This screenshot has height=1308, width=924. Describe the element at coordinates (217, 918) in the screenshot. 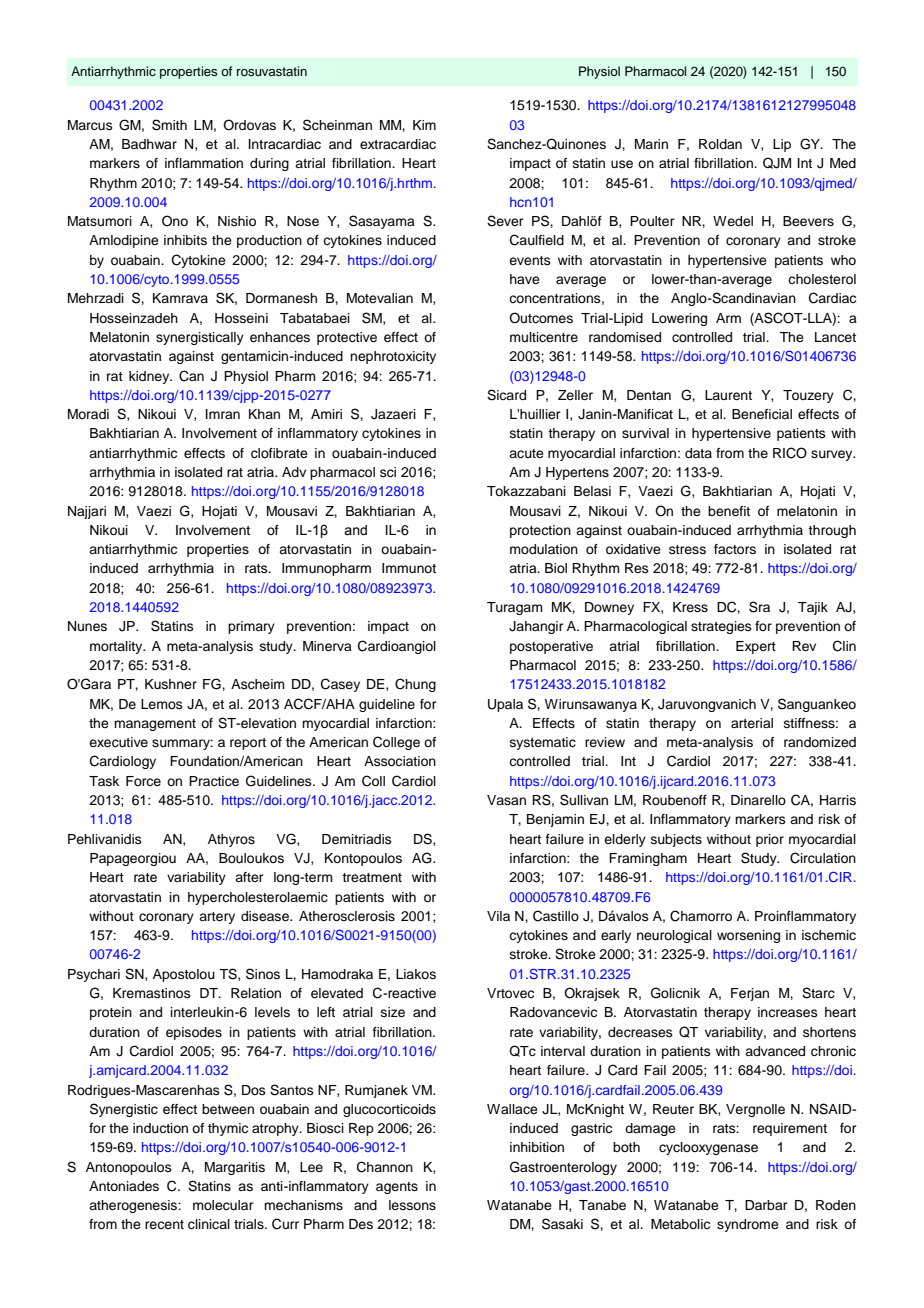

I see `artery` at that location.
